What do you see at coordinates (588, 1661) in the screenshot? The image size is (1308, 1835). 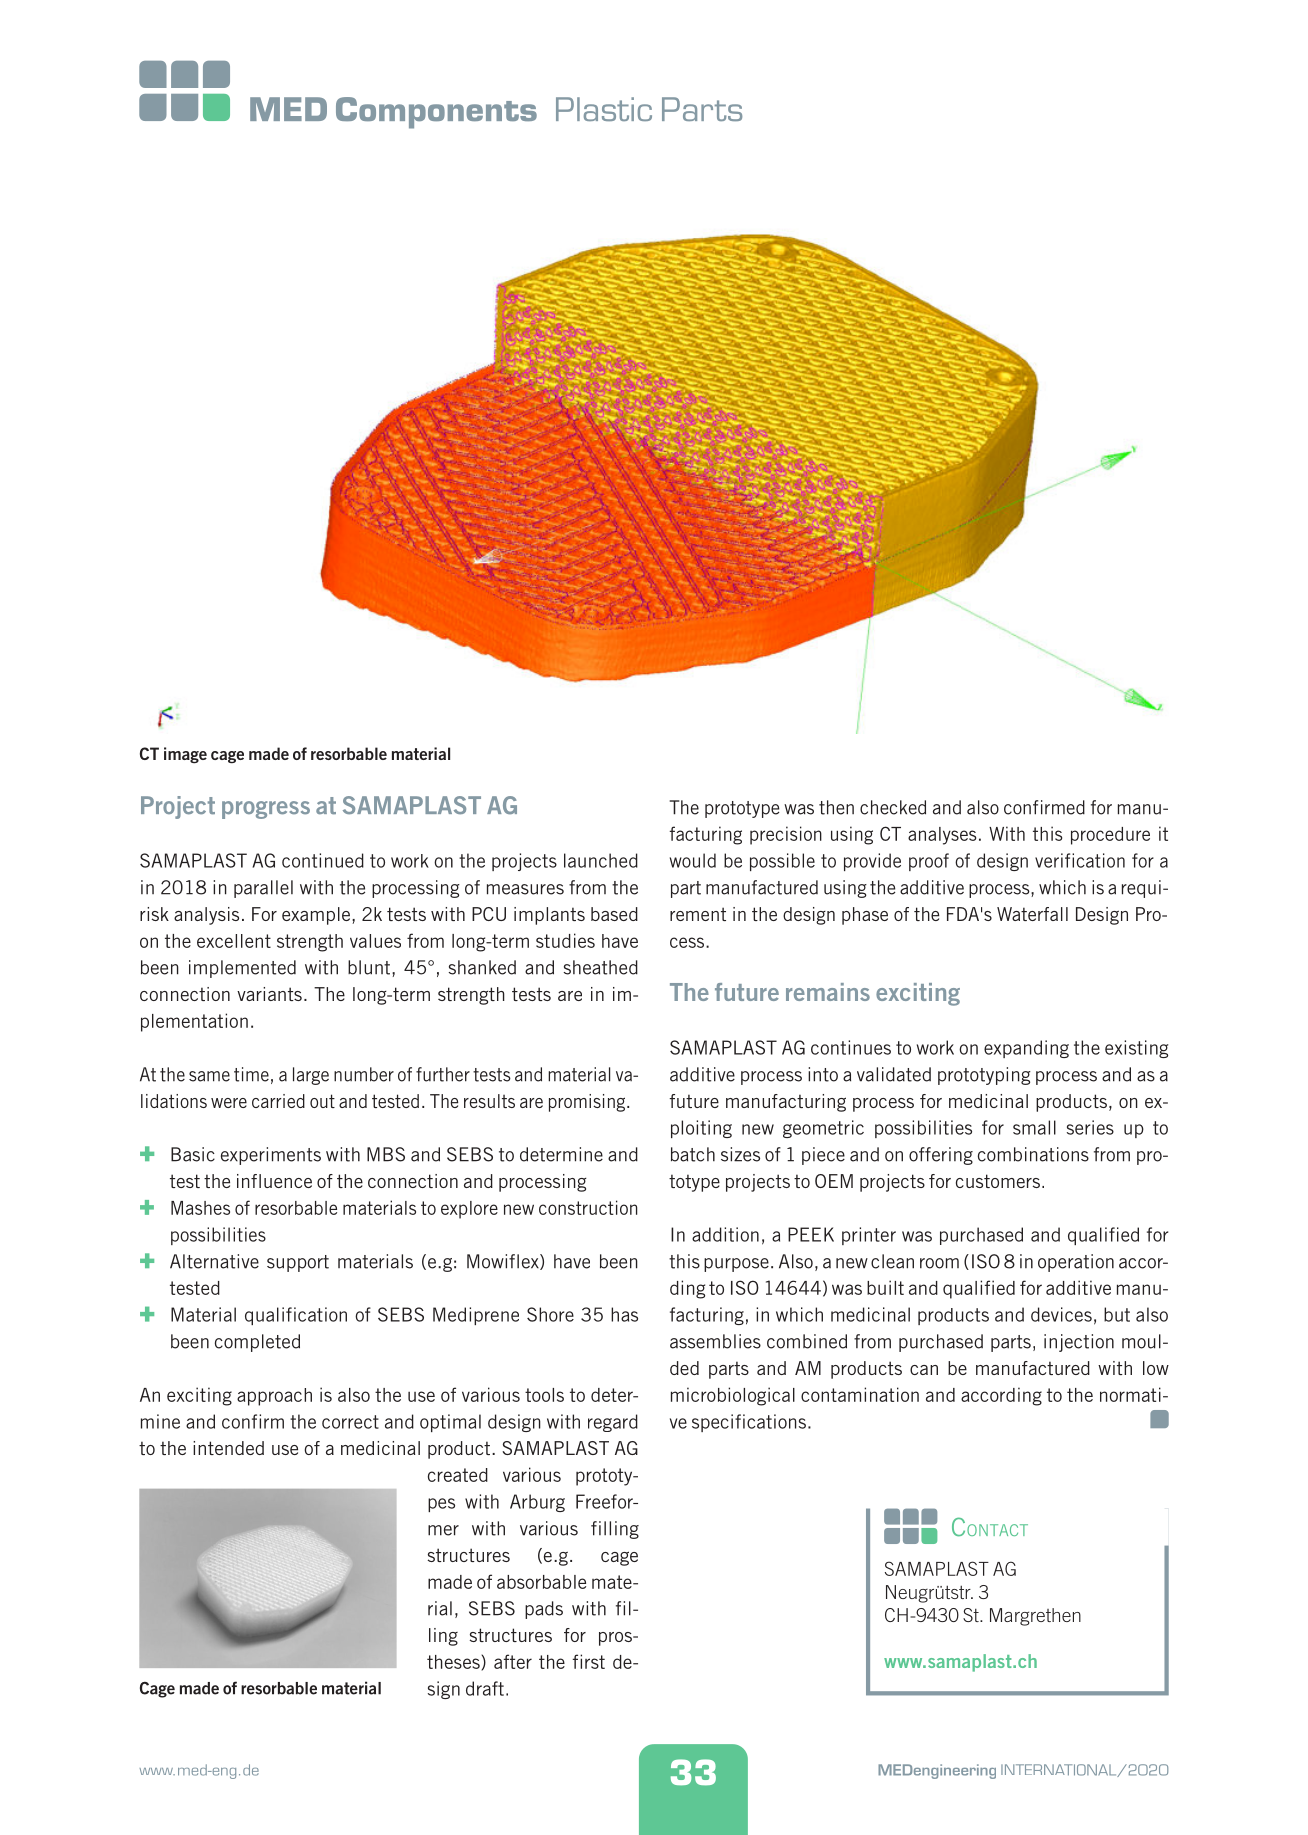 I see `first` at bounding box center [588, 1661].
